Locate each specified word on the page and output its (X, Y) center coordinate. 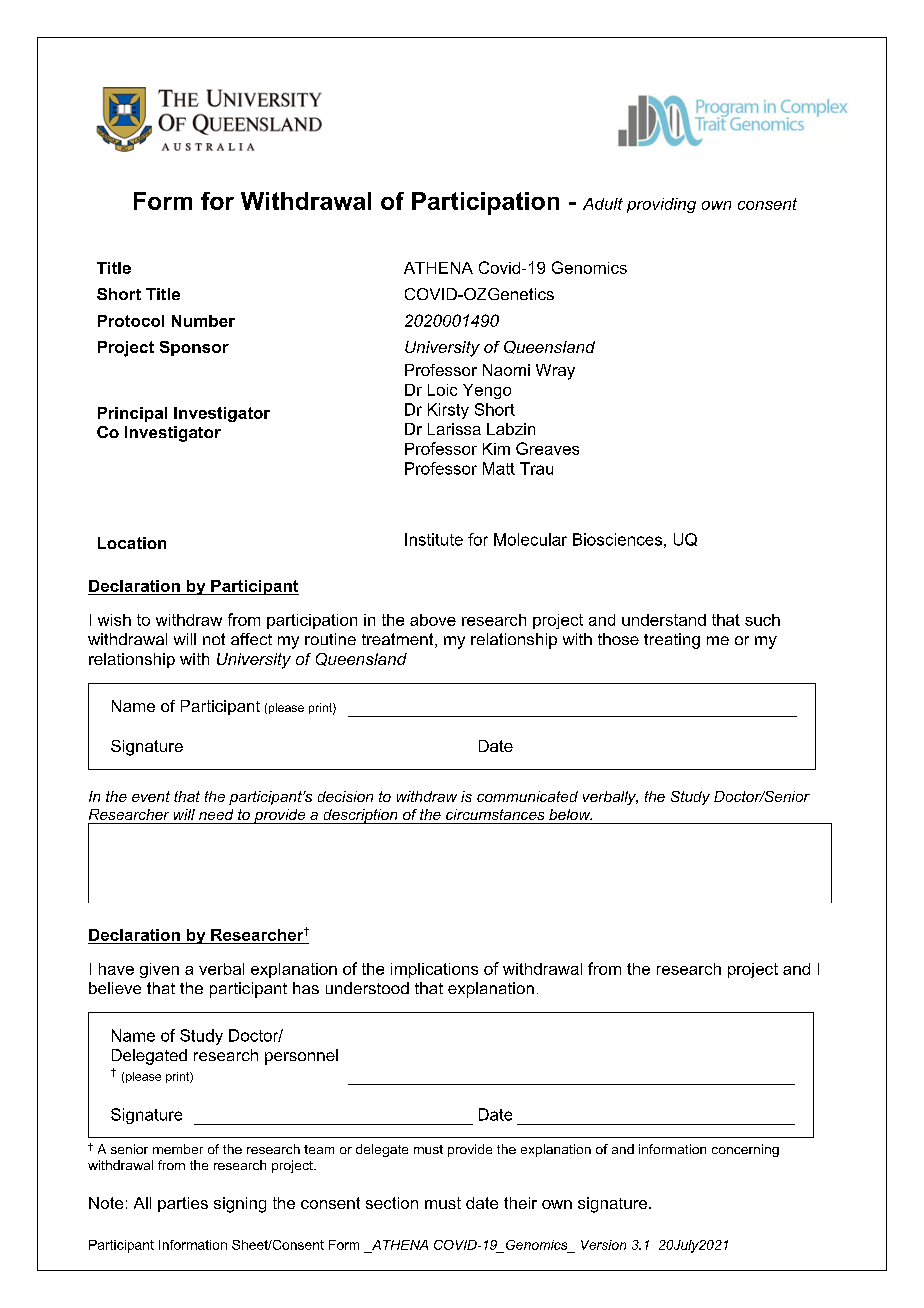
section (392, 1203)
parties (183, 1204)
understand (664, 620)
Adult (603, 204)
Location (132, 543)
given (159, 970)
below (570, 814)
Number (203, 321)
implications (434, 970)
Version (603, 1245)
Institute (434, 539)
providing (661, 205)
